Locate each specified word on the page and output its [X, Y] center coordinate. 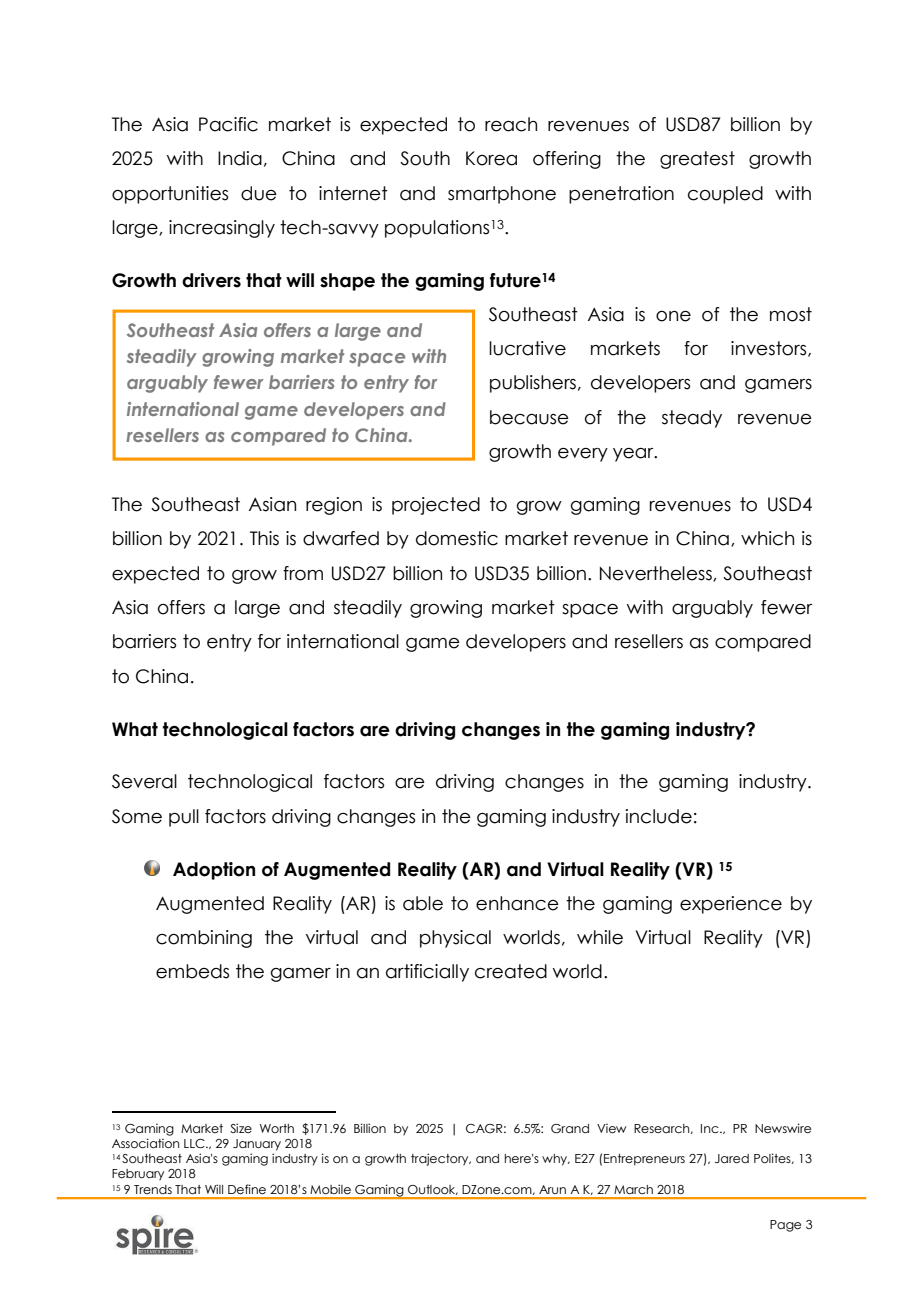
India [240, 158]
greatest [697, 160]
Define [247, 1189]
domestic [457, 538]
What [135, 729]
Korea [491, 158]
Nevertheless [657, 574]
